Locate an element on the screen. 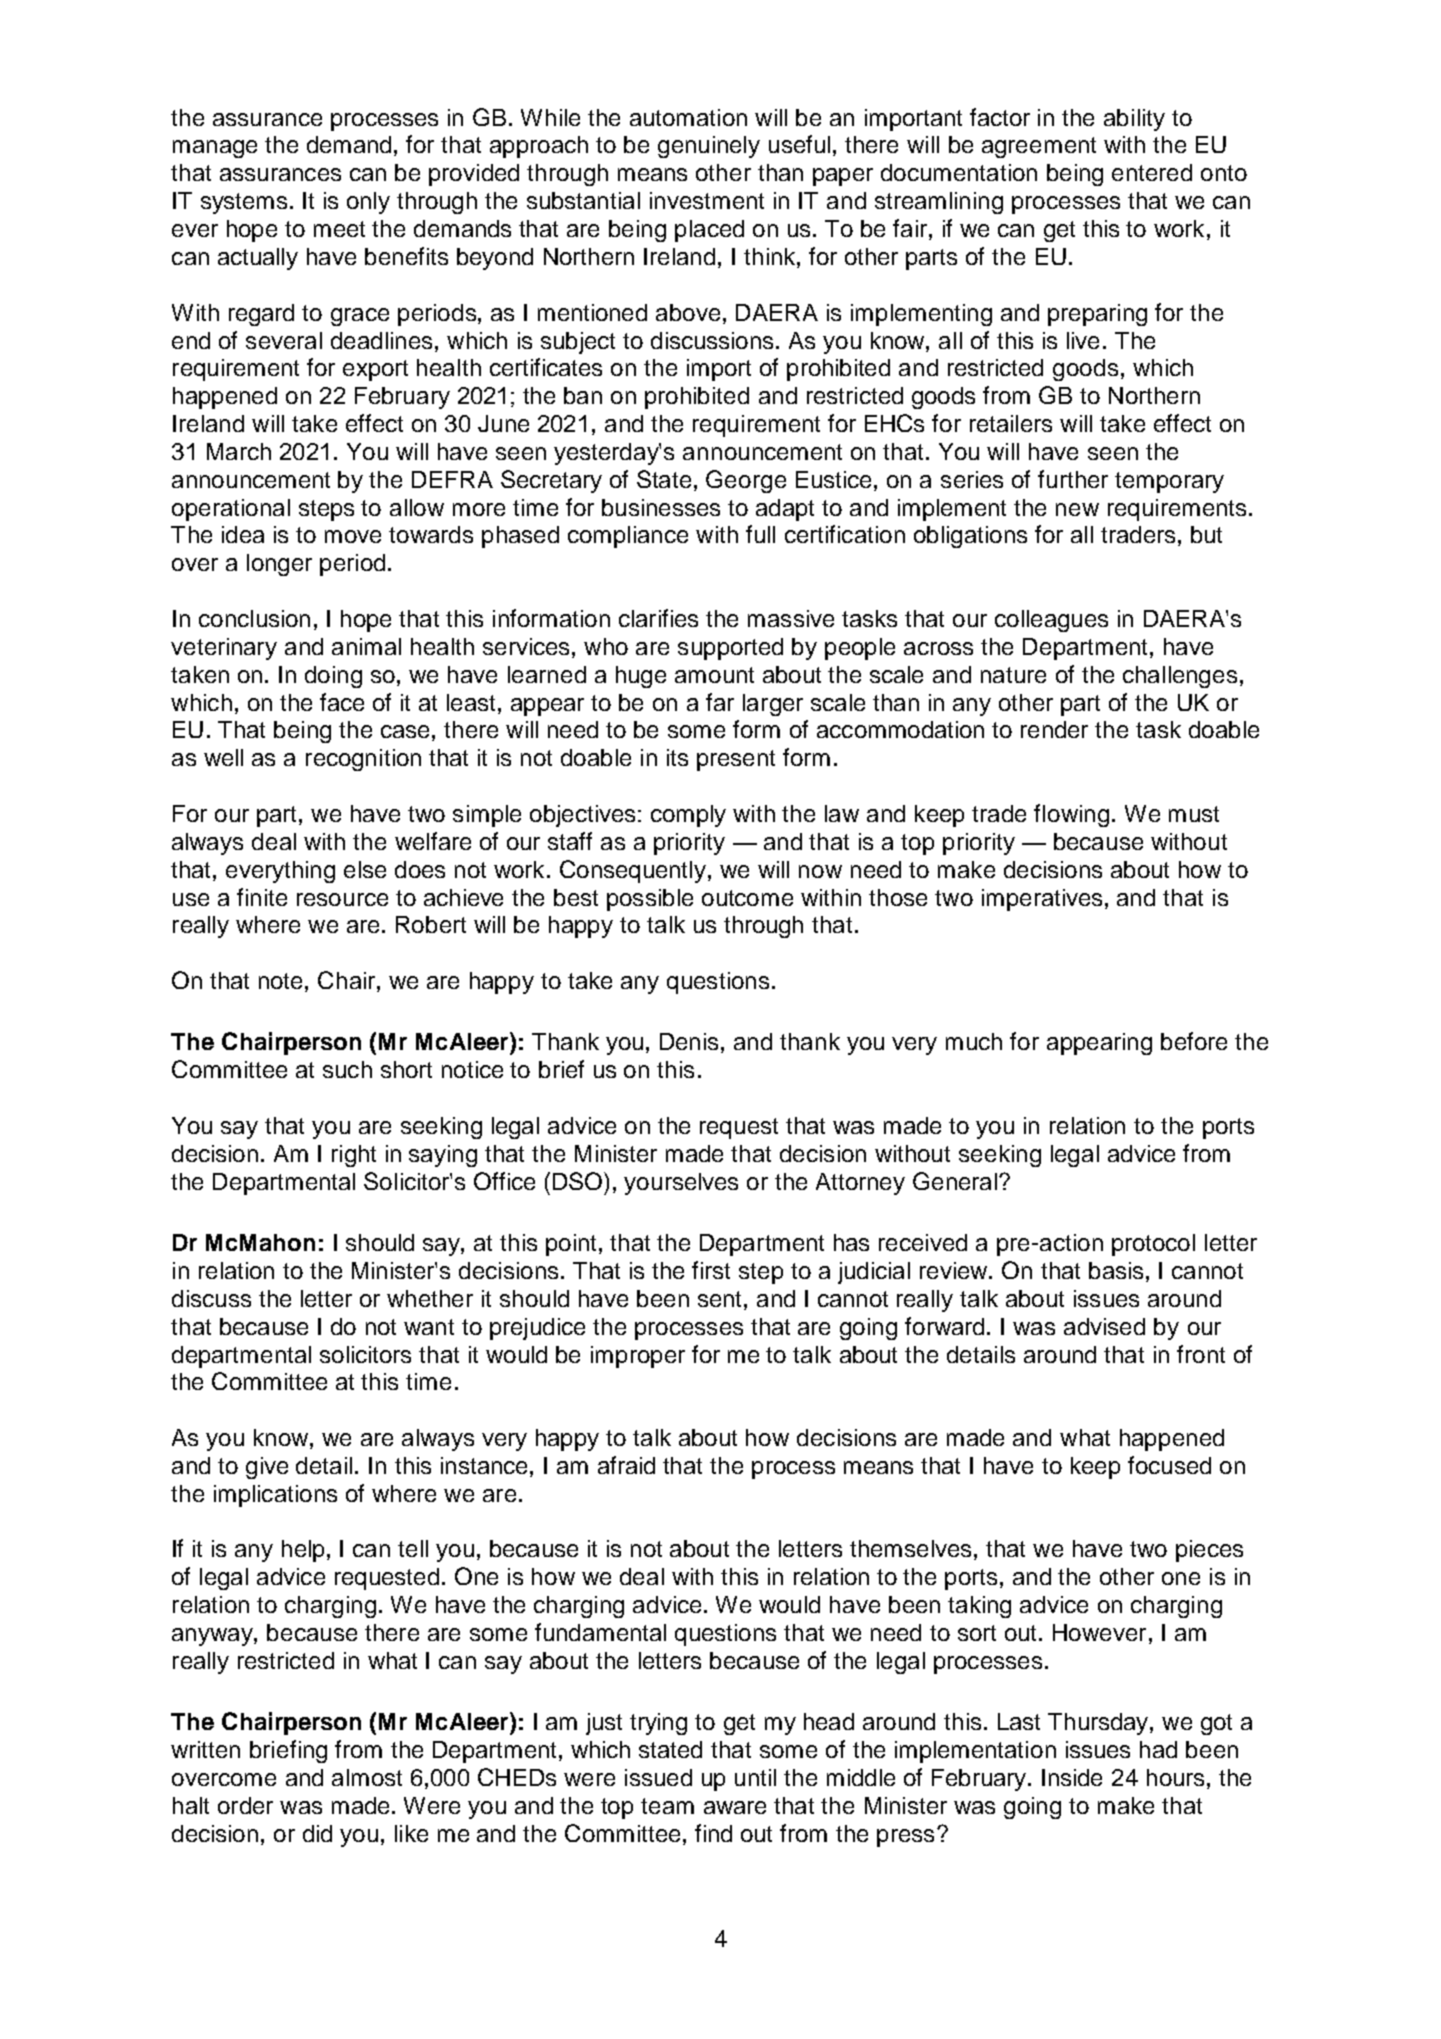 The width and height of the screenshot is (1441, 2039). first is located at coordinates (711, 1270).
